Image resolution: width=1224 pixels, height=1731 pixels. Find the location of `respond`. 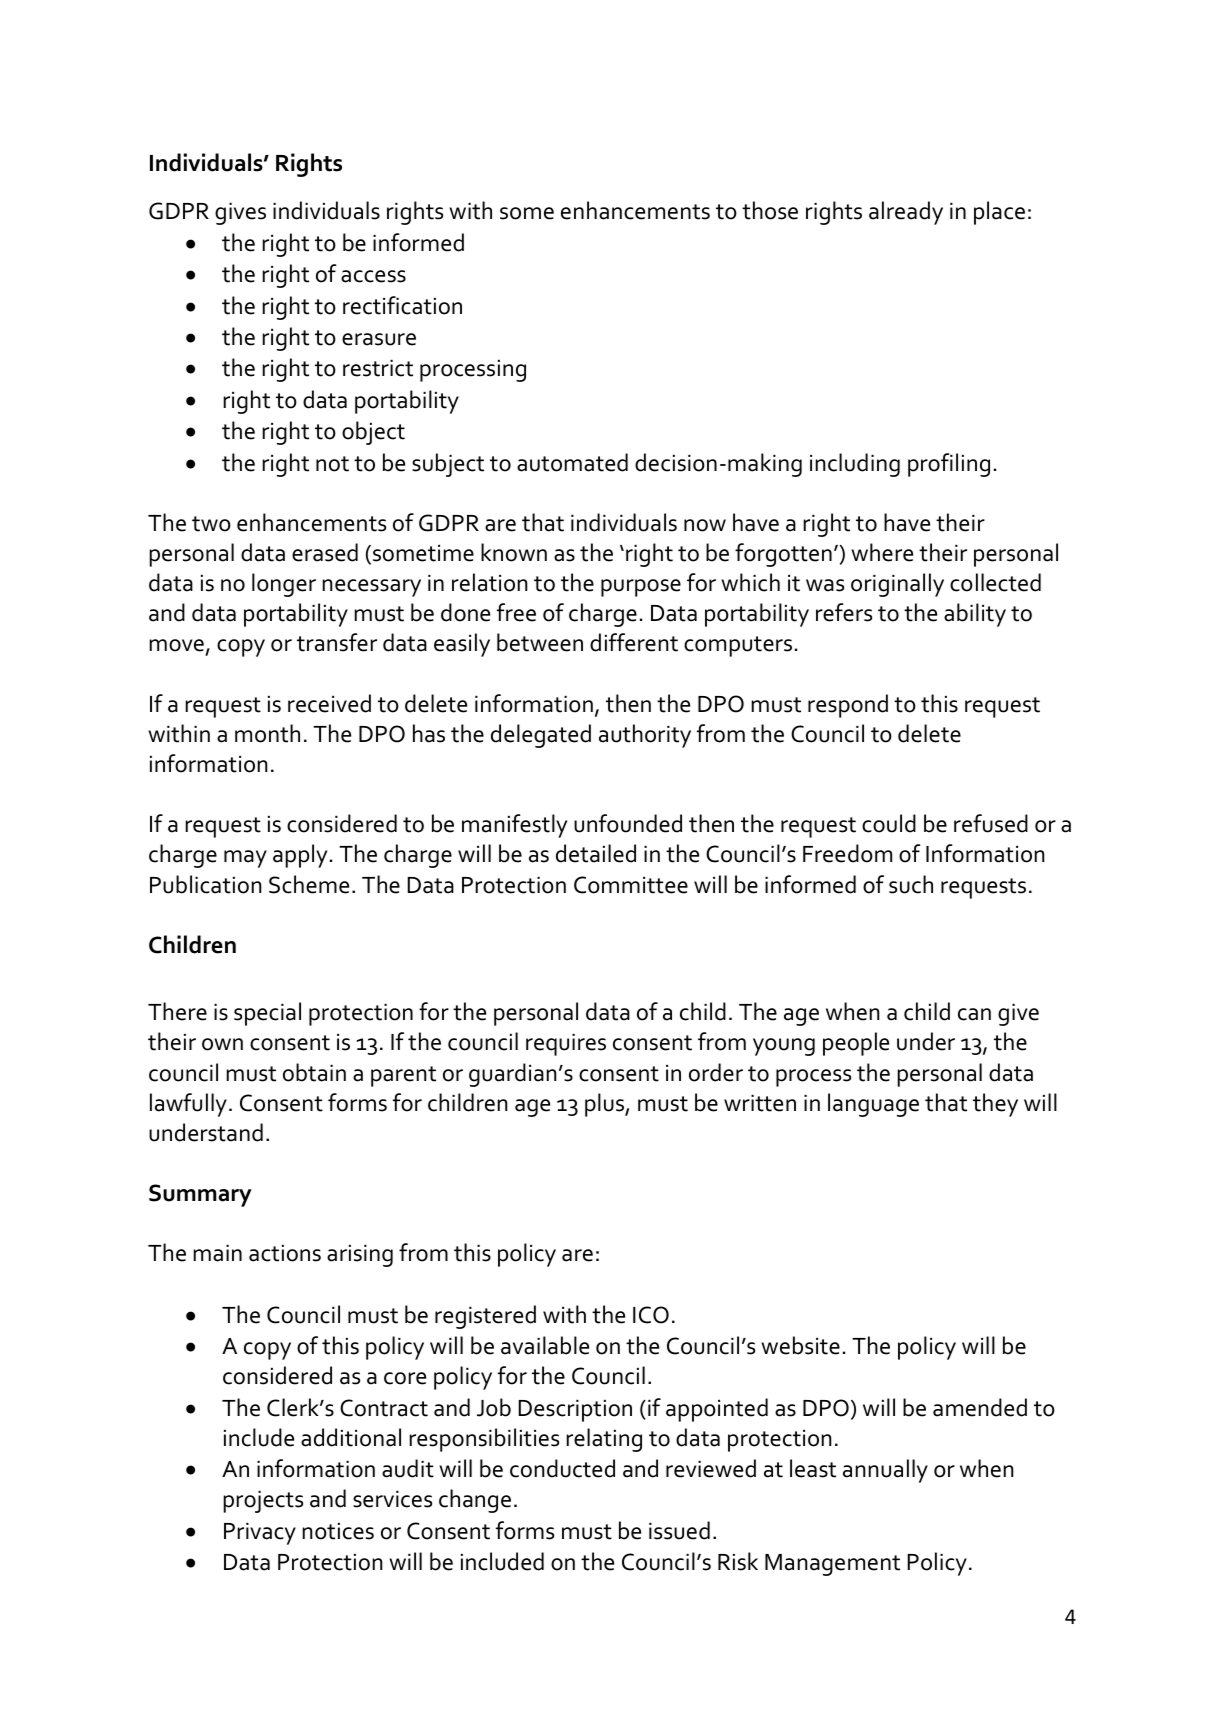

respond is located at coordinates (848, 706).
